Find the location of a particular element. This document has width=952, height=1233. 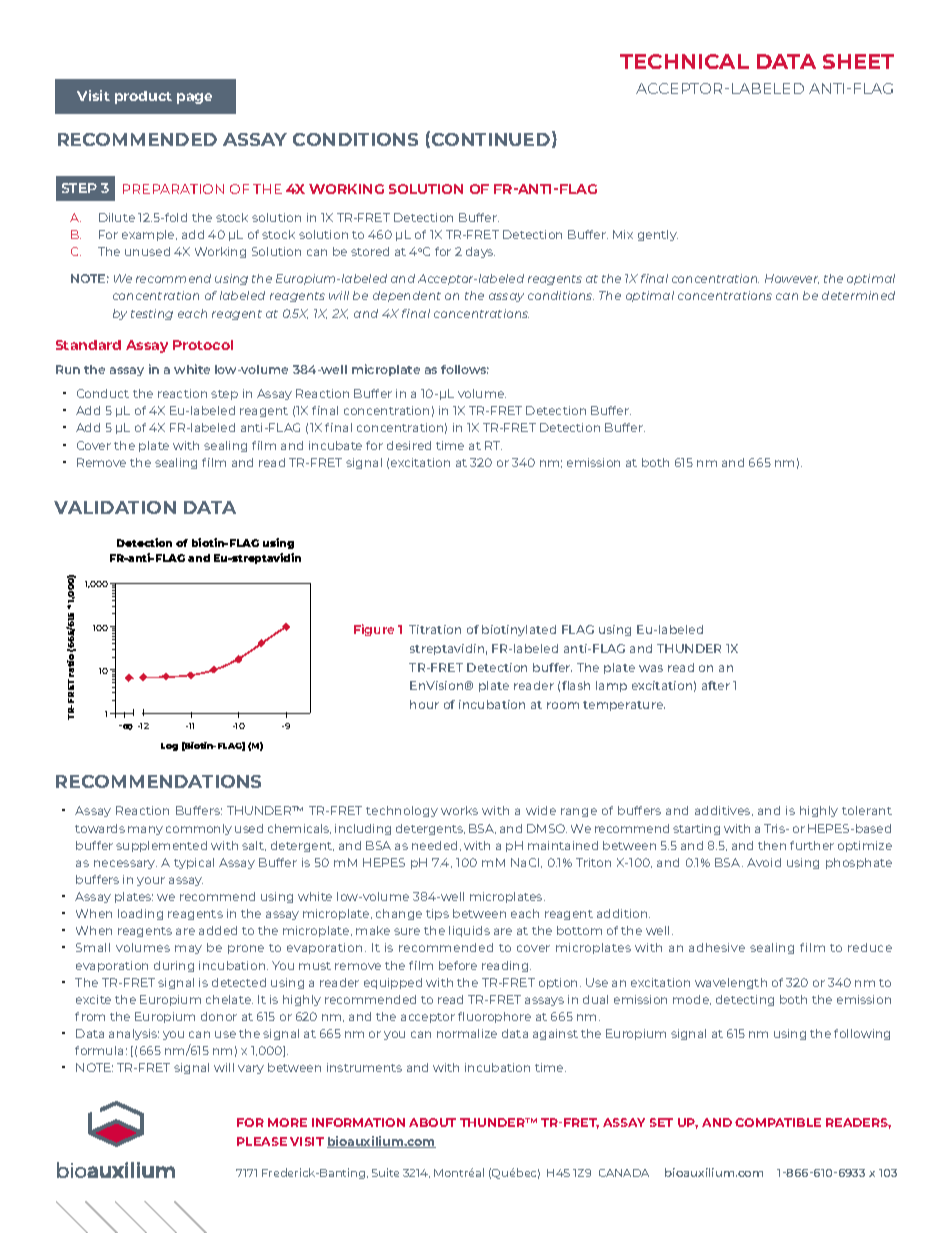

after is located at coordinates (716, 685).
